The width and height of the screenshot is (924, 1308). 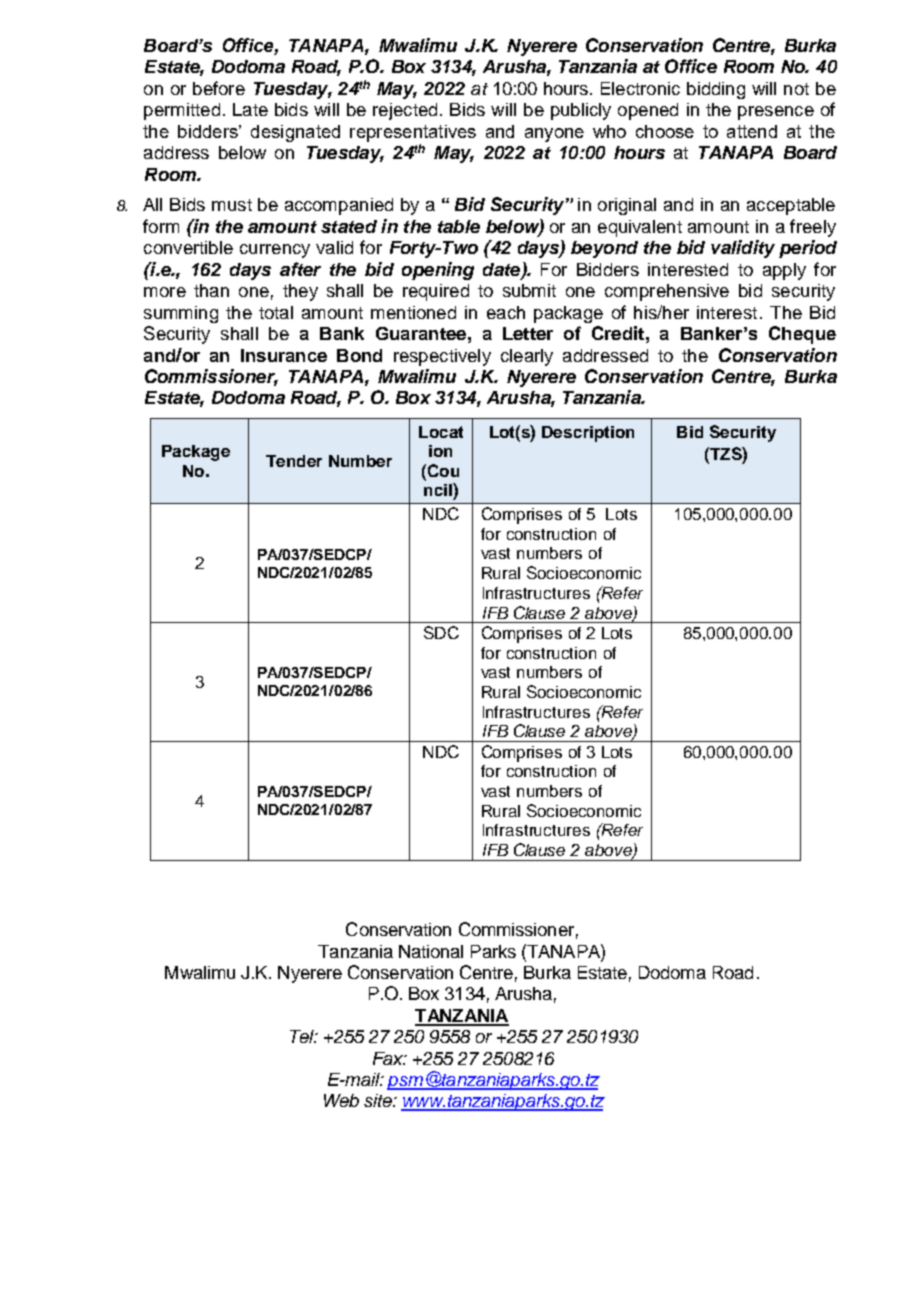 What do you see at coordinates (441, 632) in the screenshot?
I see `SDC` at bounding box center [441, 632].
